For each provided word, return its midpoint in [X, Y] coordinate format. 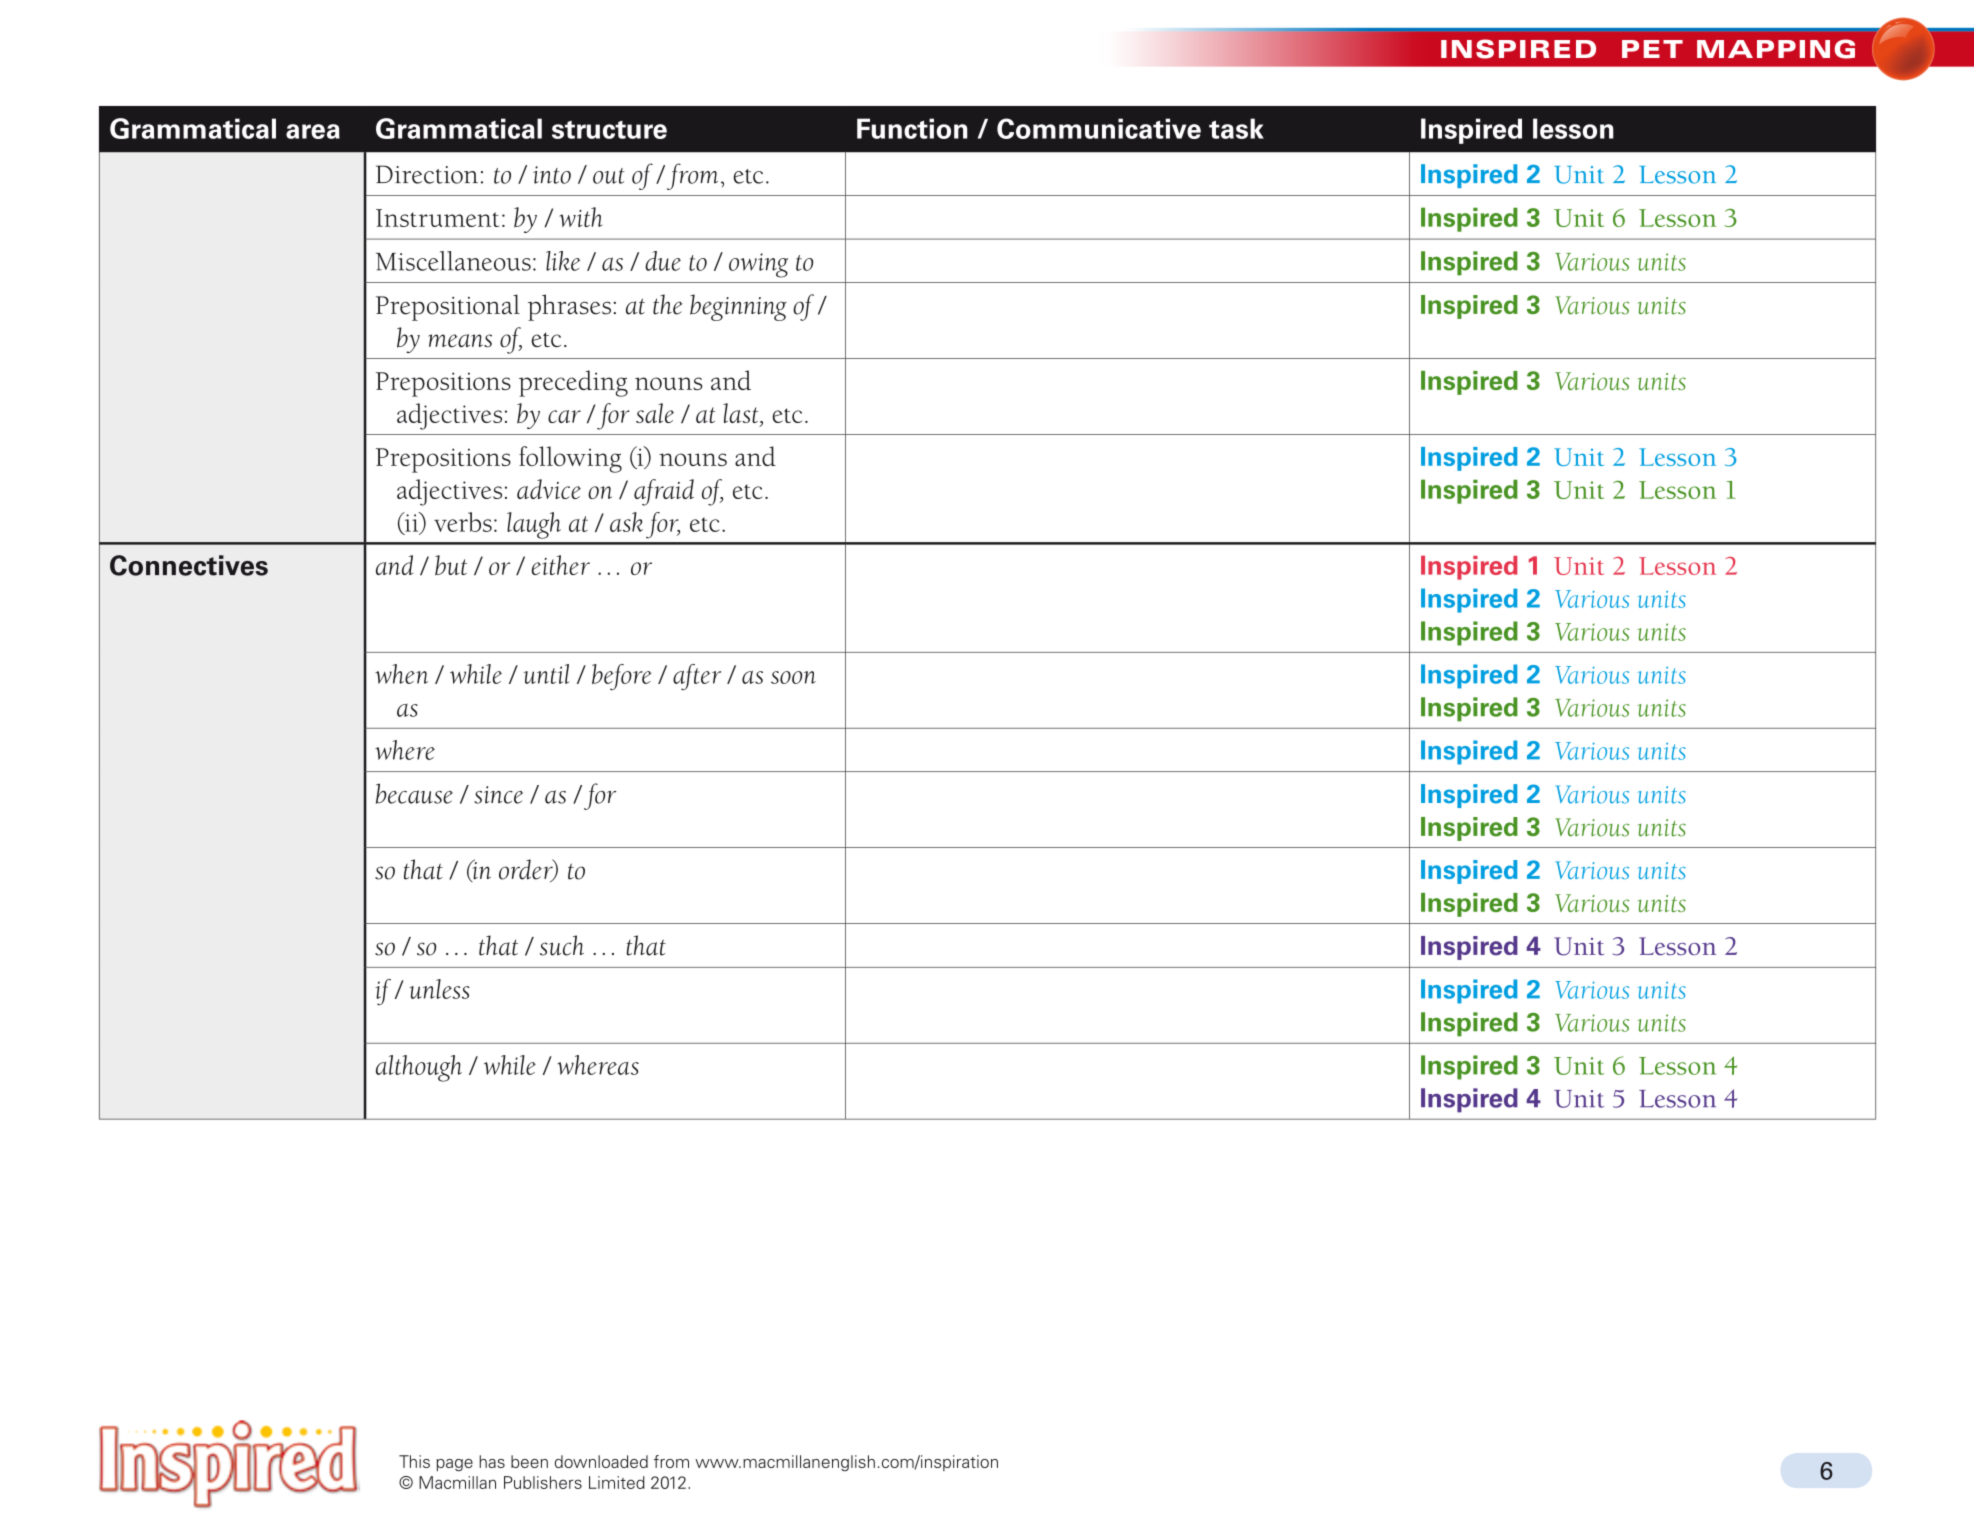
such [562, 945]
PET [1652, 49]
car [564, 416]
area [313, 131]
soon [793, 677]
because [414, 793]
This [414, 1461]
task [1236, 128]
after [697, 677]
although [419, 1068]
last [742, 414]
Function [912, 128]
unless [439, 989]
